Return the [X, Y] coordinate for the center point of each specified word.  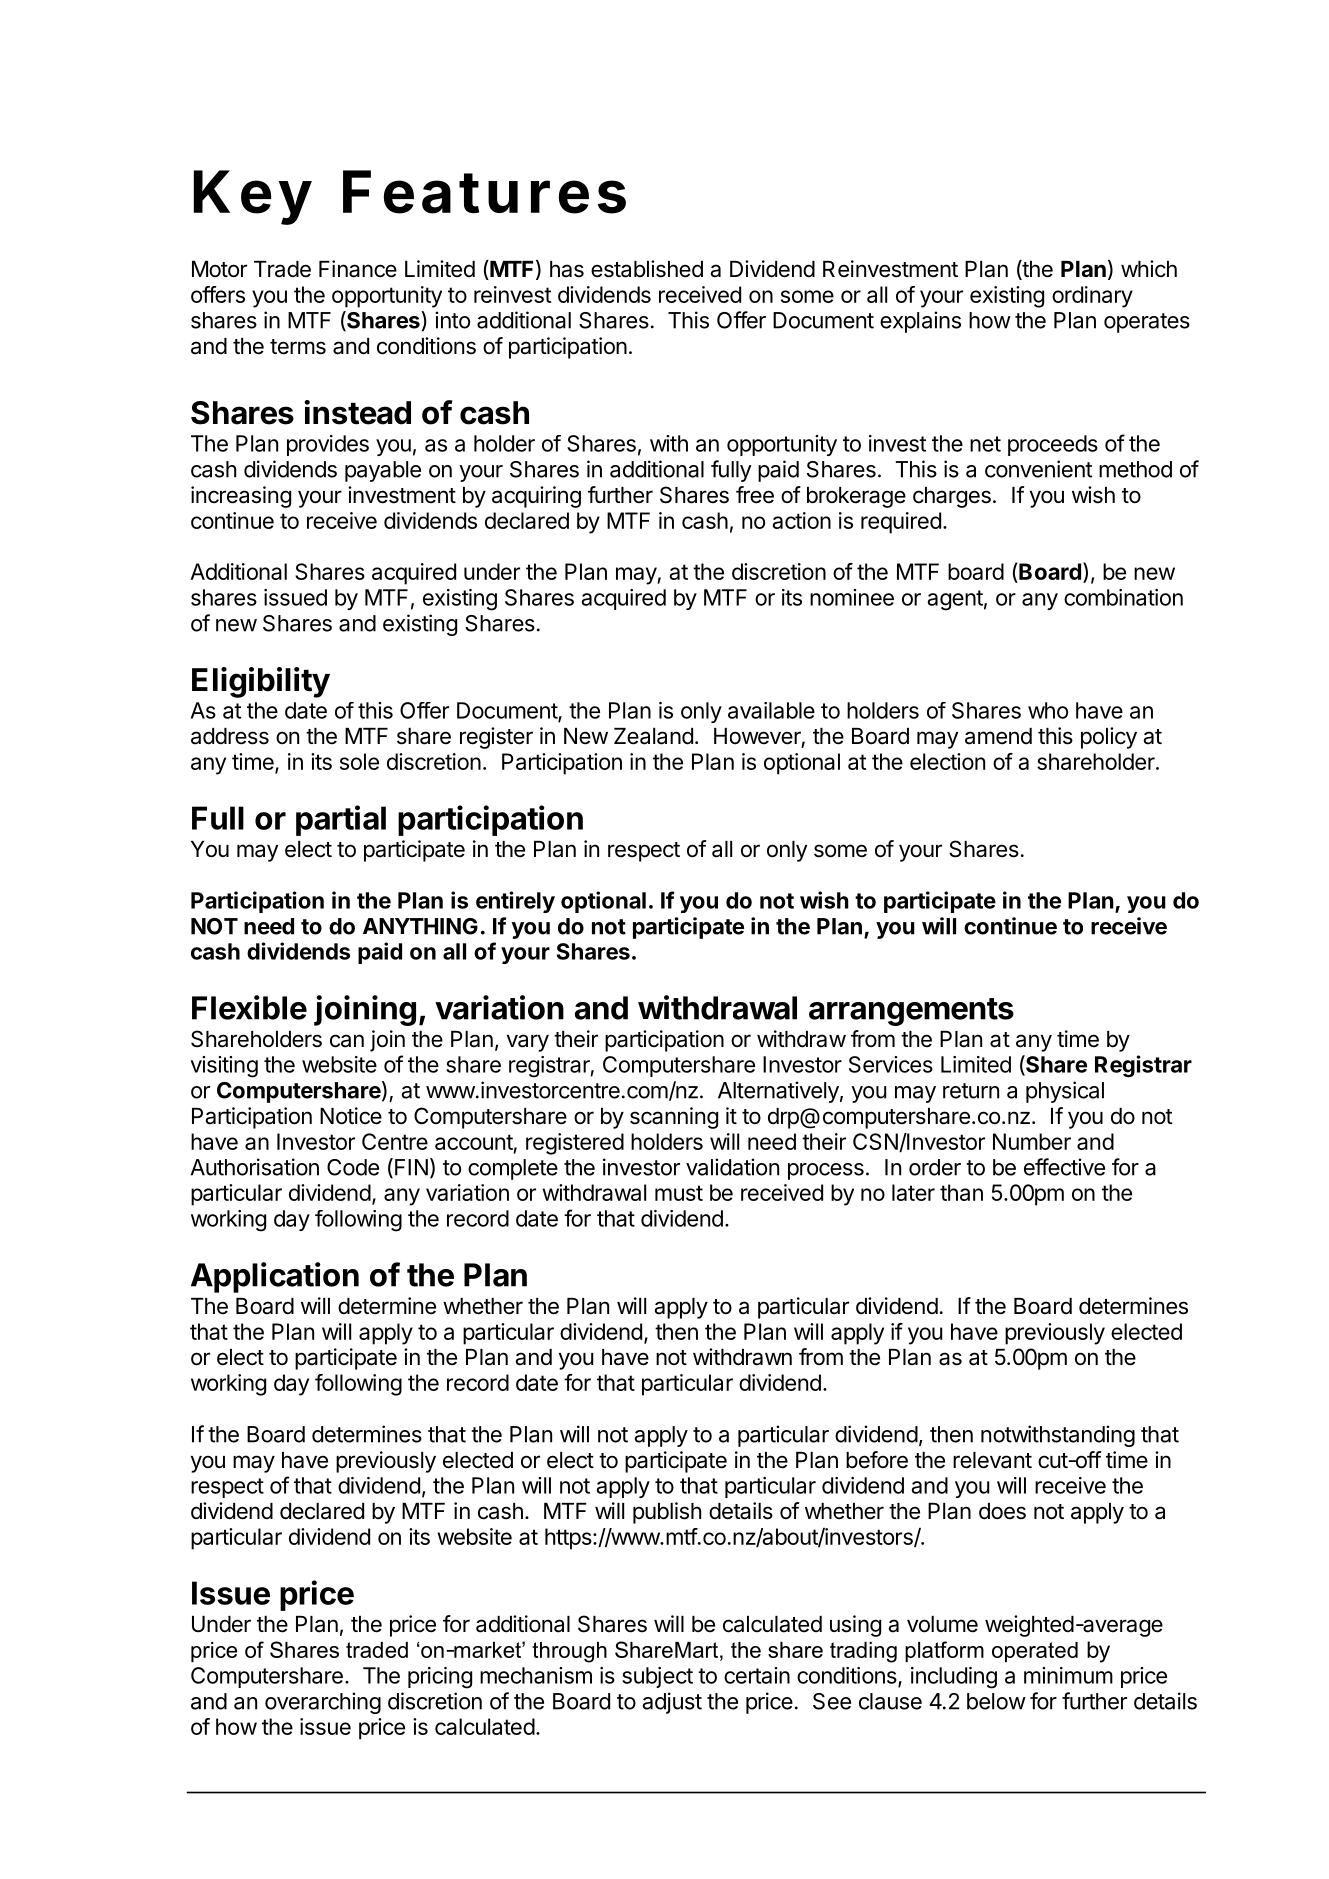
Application [275, 1277]
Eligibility [261, 682]
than [961, 1192]
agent [955, 600]
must [679, 1193]
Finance [358, 269]
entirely [515, 902]
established [647, 269]
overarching [323, 1703]
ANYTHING [420, 926]
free [755, 495]
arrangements [911, 1012]
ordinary [1092, 297]
